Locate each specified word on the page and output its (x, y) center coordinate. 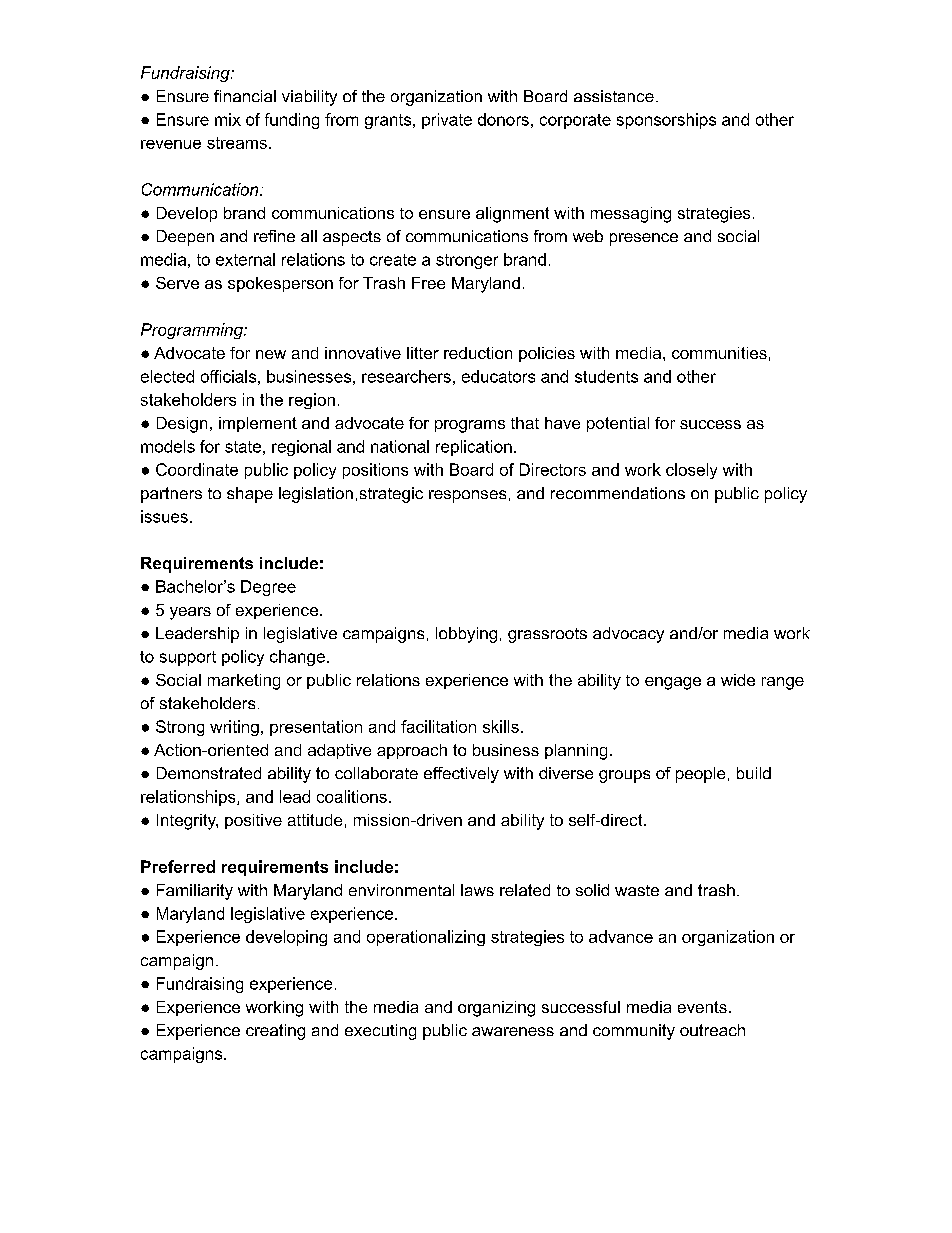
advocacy (628, 635)
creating (275, 1032)
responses (467, 496)
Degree (268, 588)
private (447, 121)
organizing (496, 1009)
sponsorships (666, 121)
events (702, 1007)
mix (228, 119)
